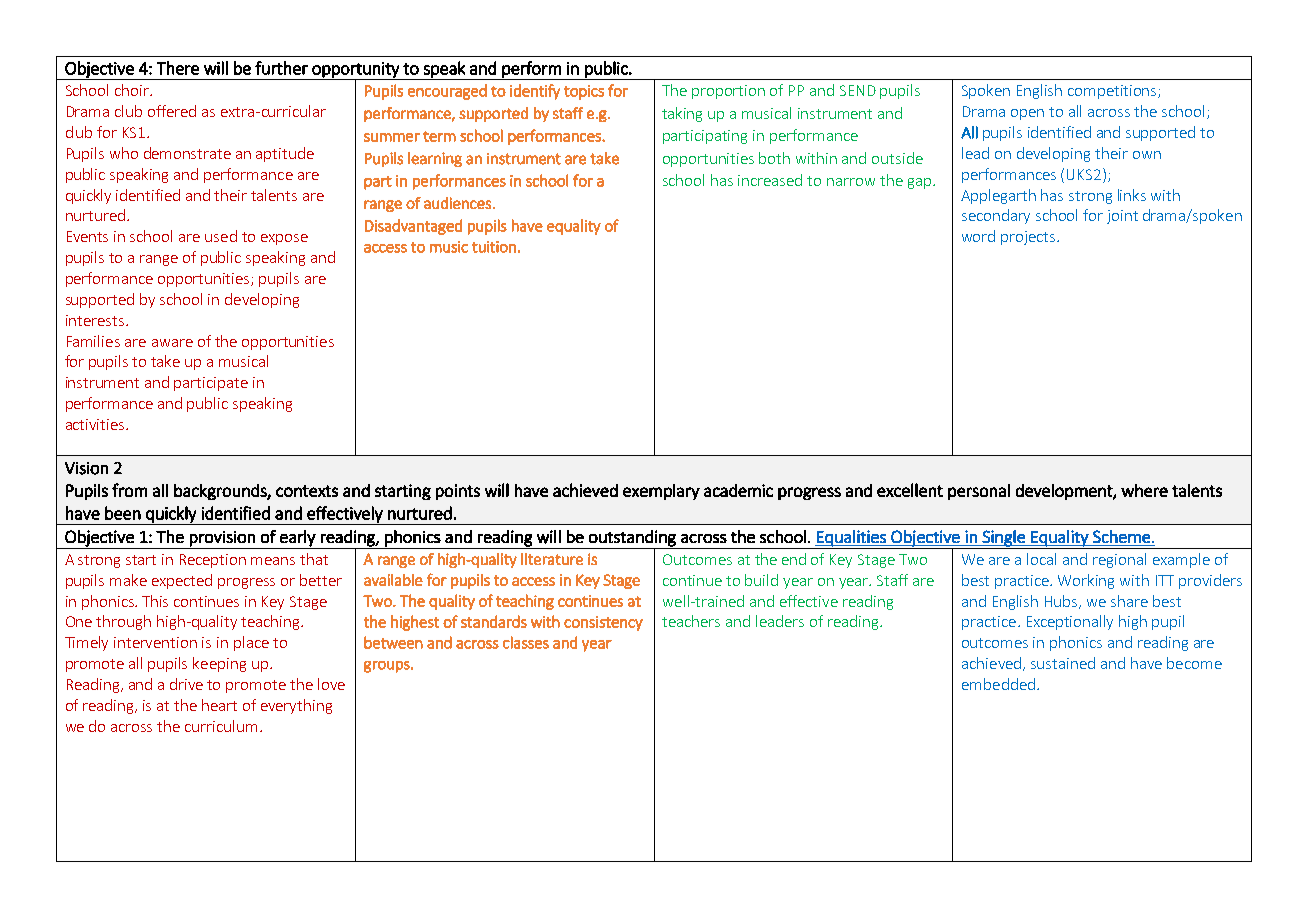 Image resolution: width=1308 pixels, height=924 pixels. Describe the element at coordinates (1027, 114) in the document. I see `open` at that location.
